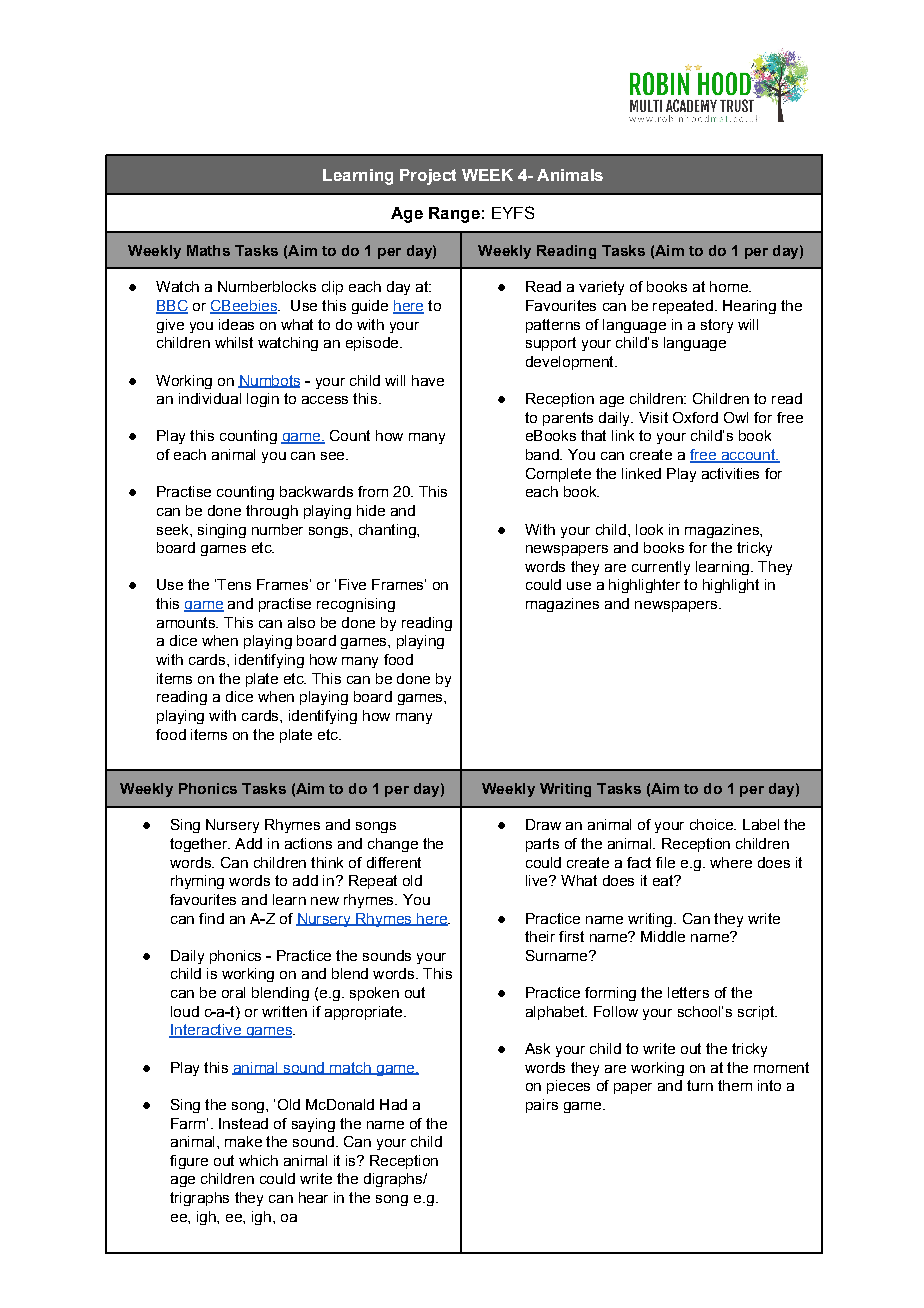 The height and width of the screenshot is (1308, 924). I want to click on Maths, so click(208, 250).
